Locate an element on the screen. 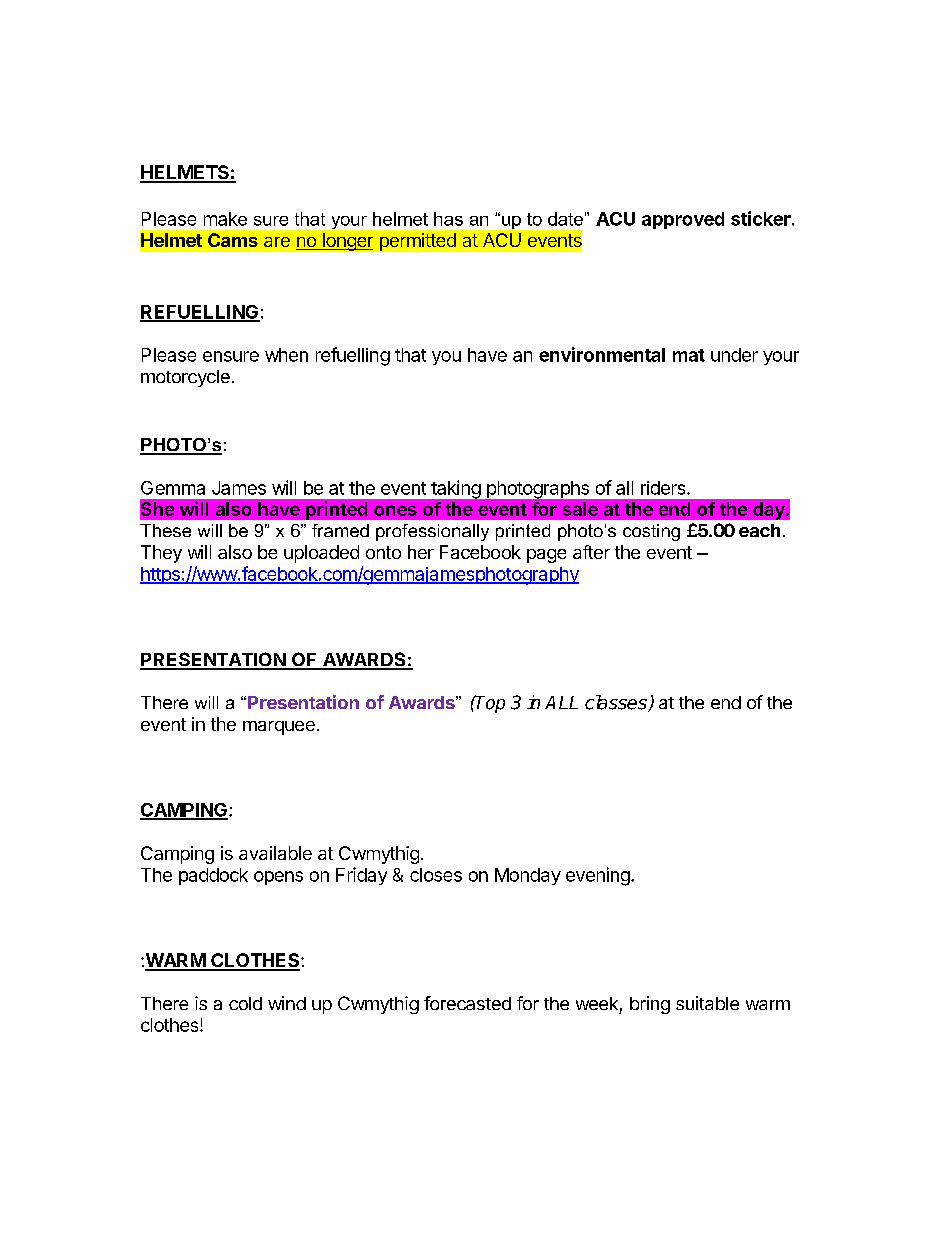 The height and width of the screenshot is (1233, 952). Cams is located at coordinates (233, 240).
